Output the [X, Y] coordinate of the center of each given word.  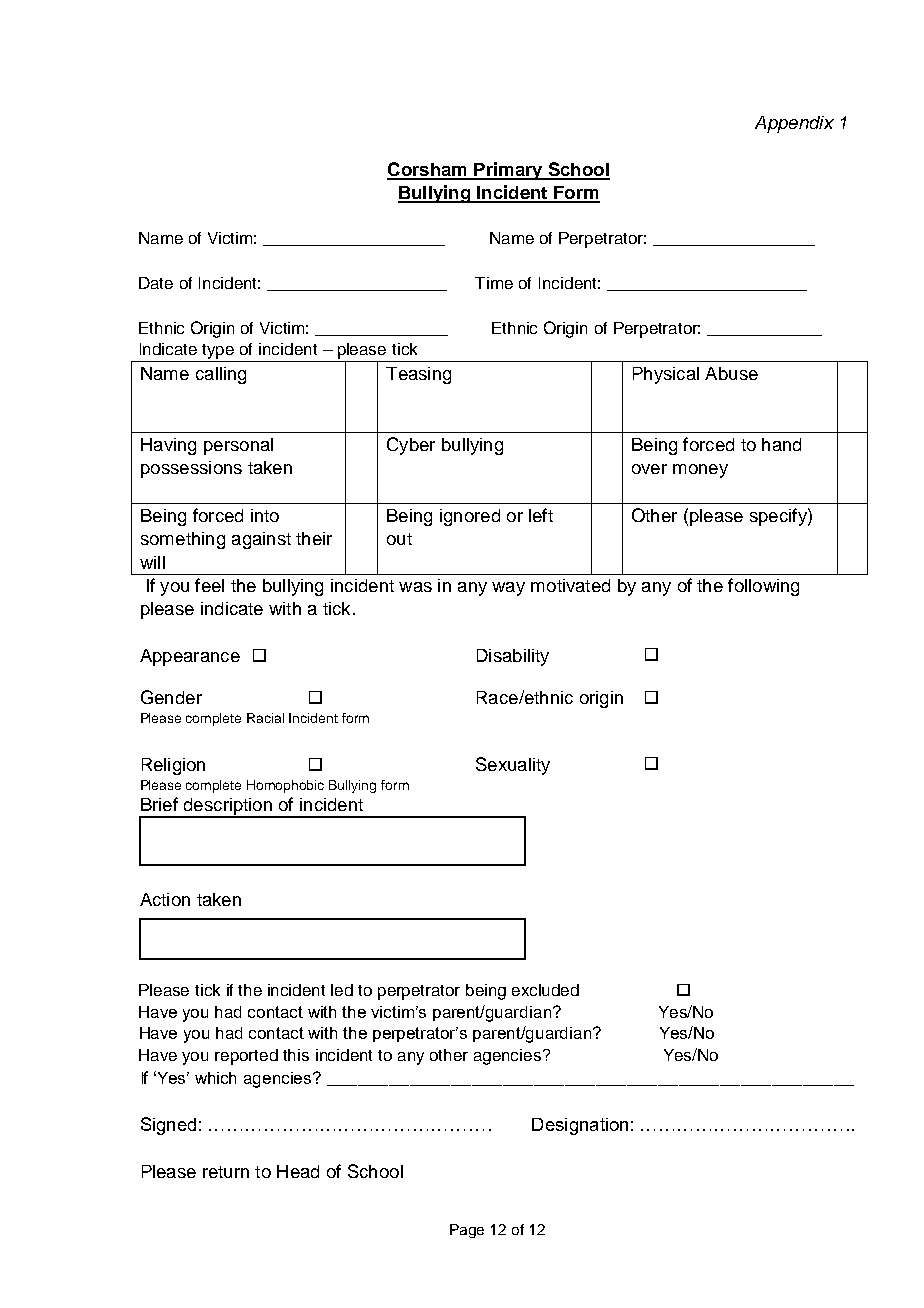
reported [246, 1057]
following [763, 587]
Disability [513, 657]
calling [221, 375]
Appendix [794, 124]
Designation [580, 1126]
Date [156, 283]
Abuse [731, 373]
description [227, 808]
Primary [508, 171]
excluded [545, 990]
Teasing [418, 375]
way [508, 589]
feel [209, 585]
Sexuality [513, 766]
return [226, 1172]
